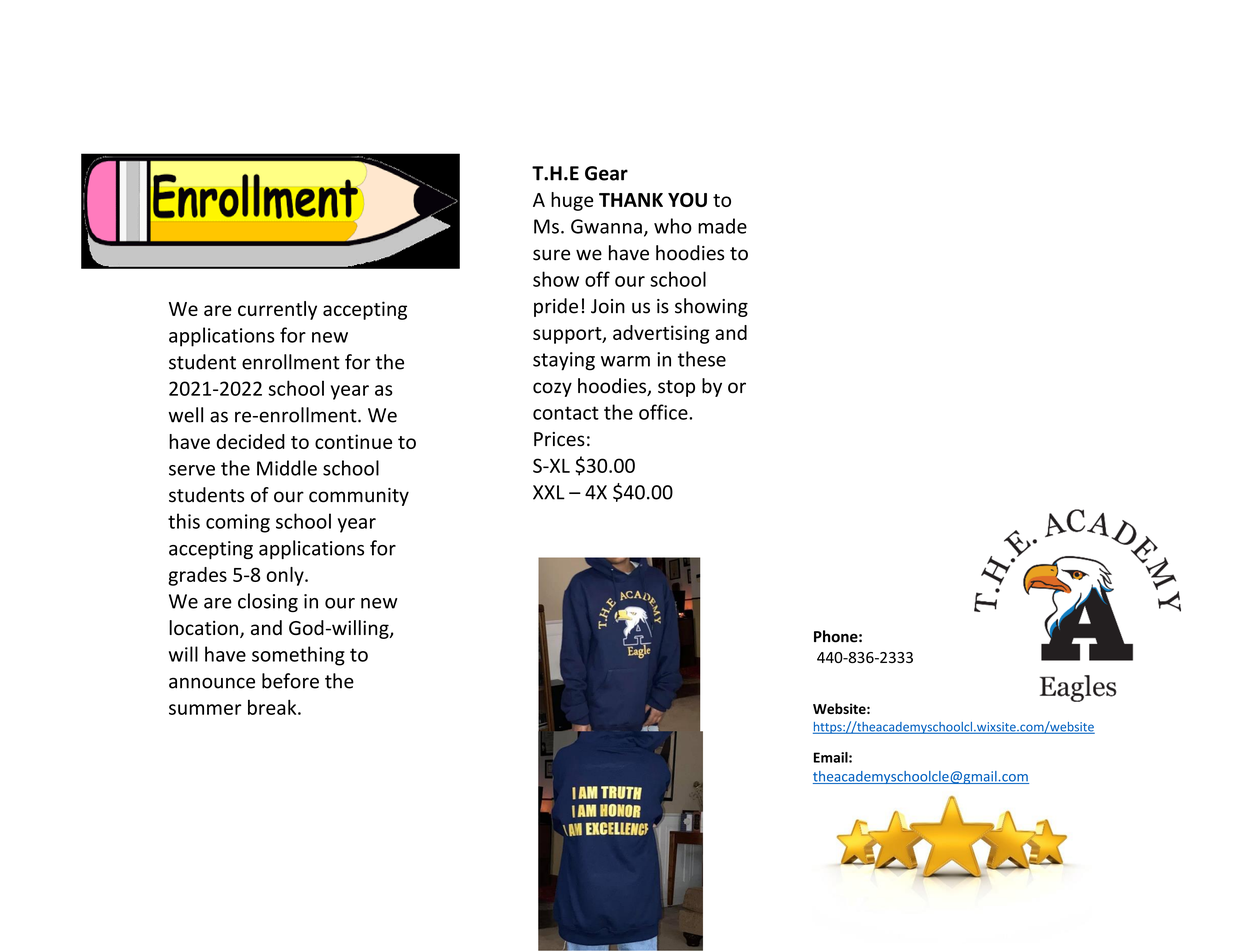 This screenshot has width=1233, height=952. I want to click on only, so click(286, 576).
